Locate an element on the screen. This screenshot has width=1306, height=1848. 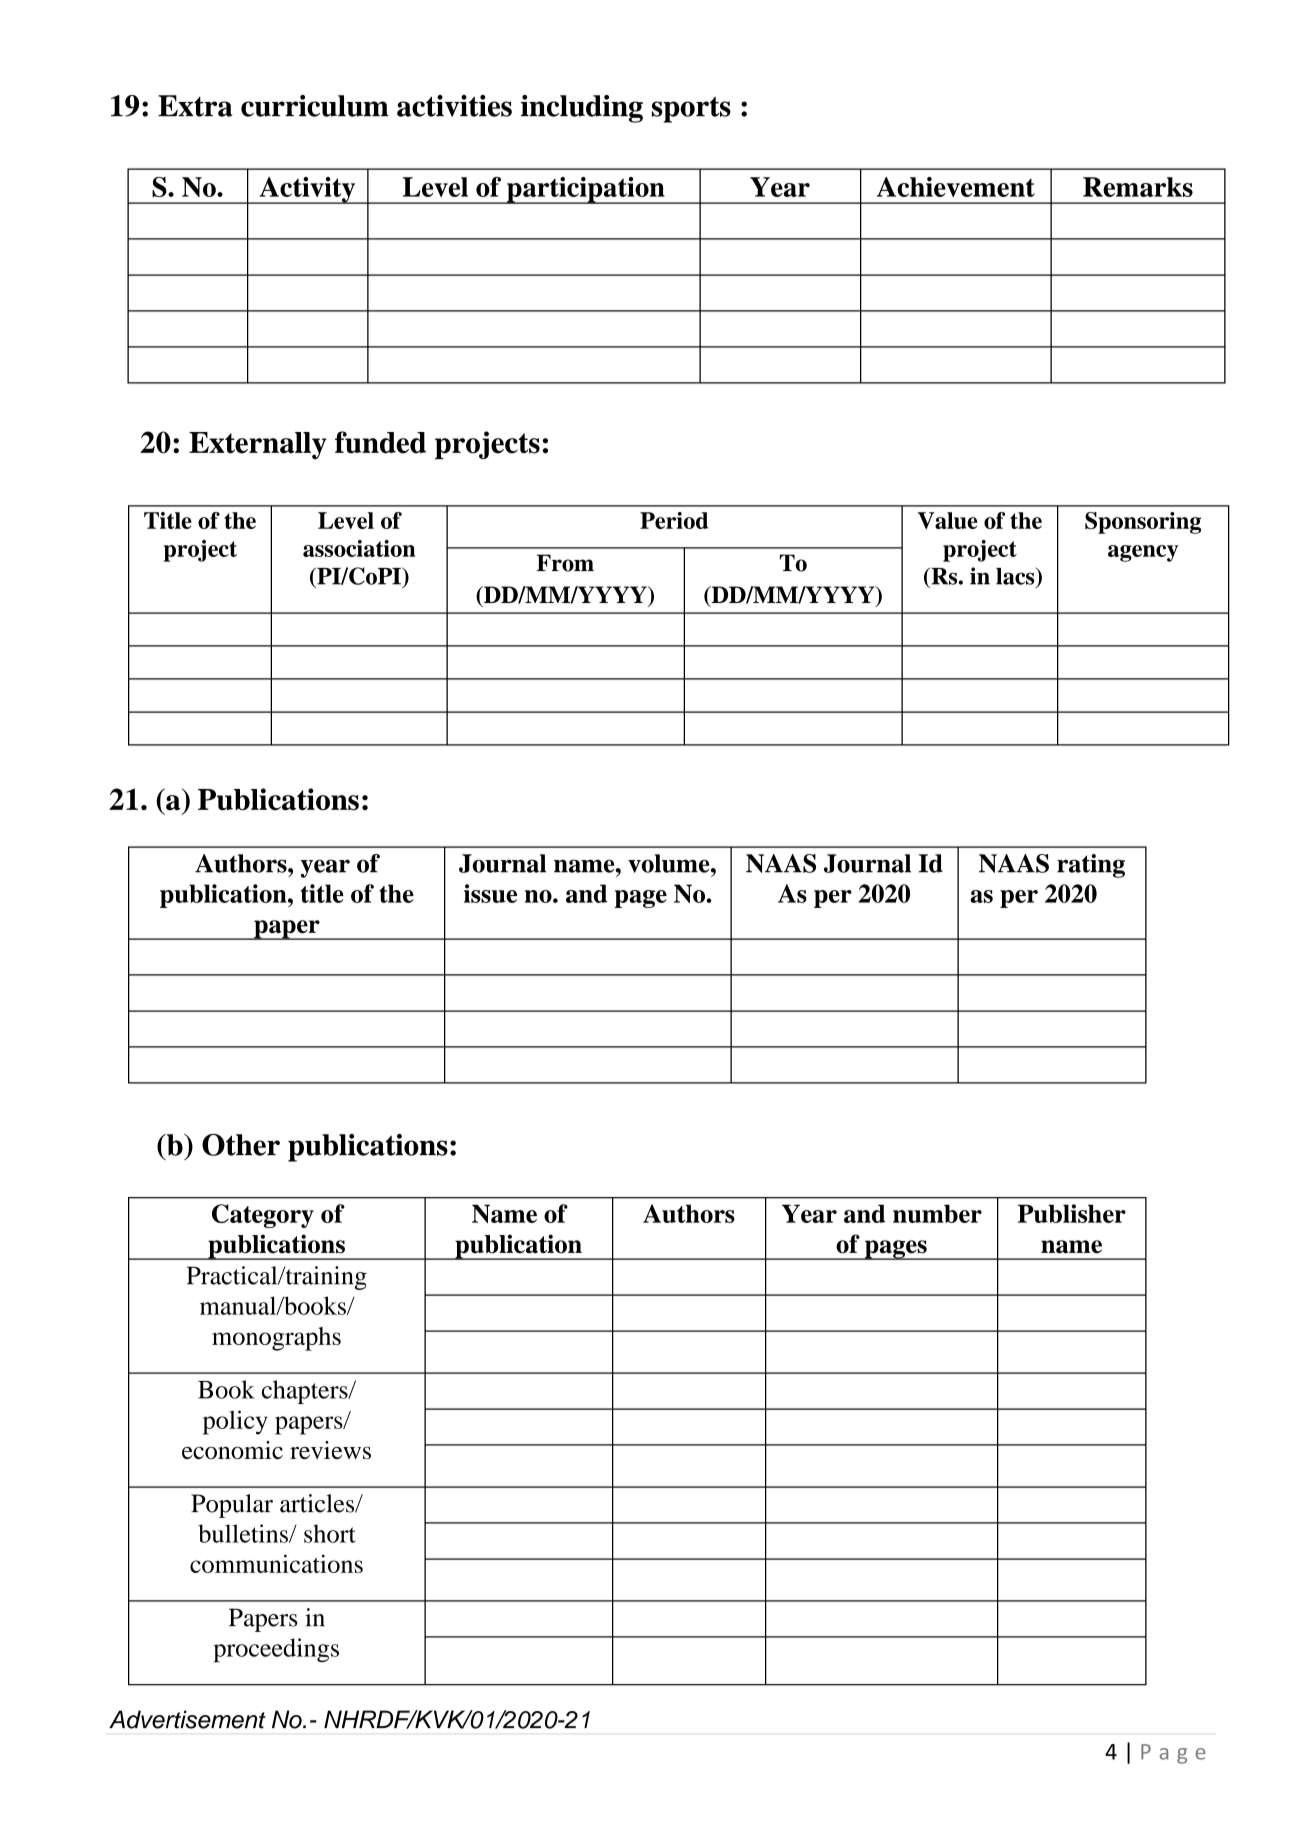
sports is located at coordinates (691, 110).
